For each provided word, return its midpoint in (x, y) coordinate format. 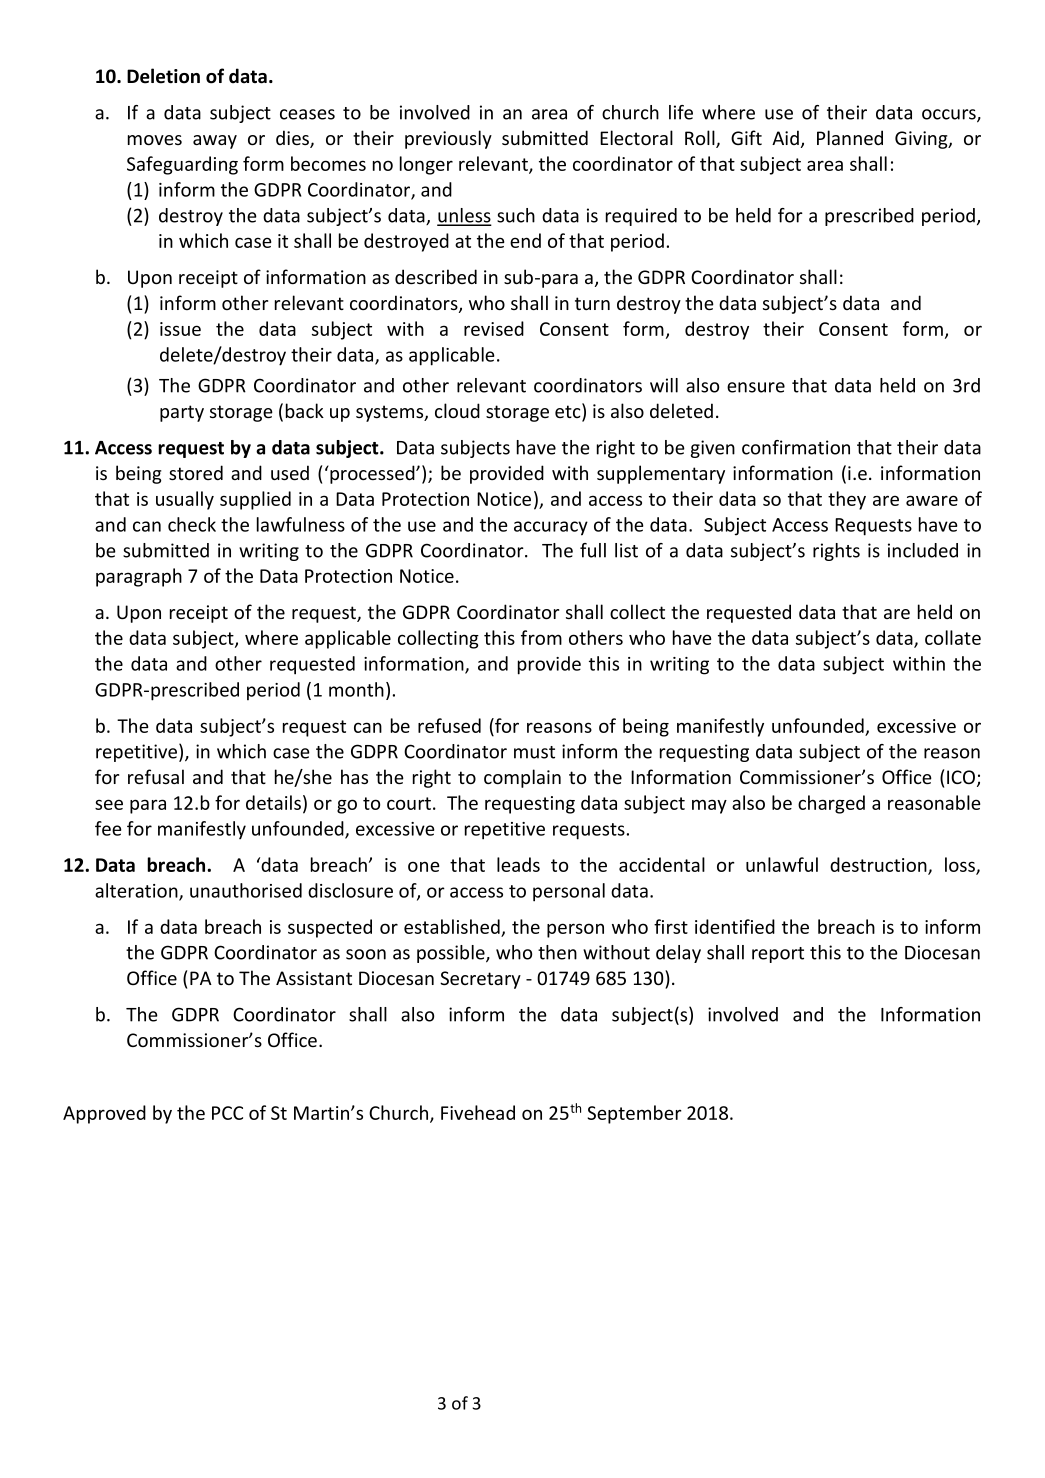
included (923, 550)
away (215, 142)
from (541, 637)
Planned (850, 137)
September (634, 1114)
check (192, 524)
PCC (227, 1113)
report (778, 955)
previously (448, 139)
